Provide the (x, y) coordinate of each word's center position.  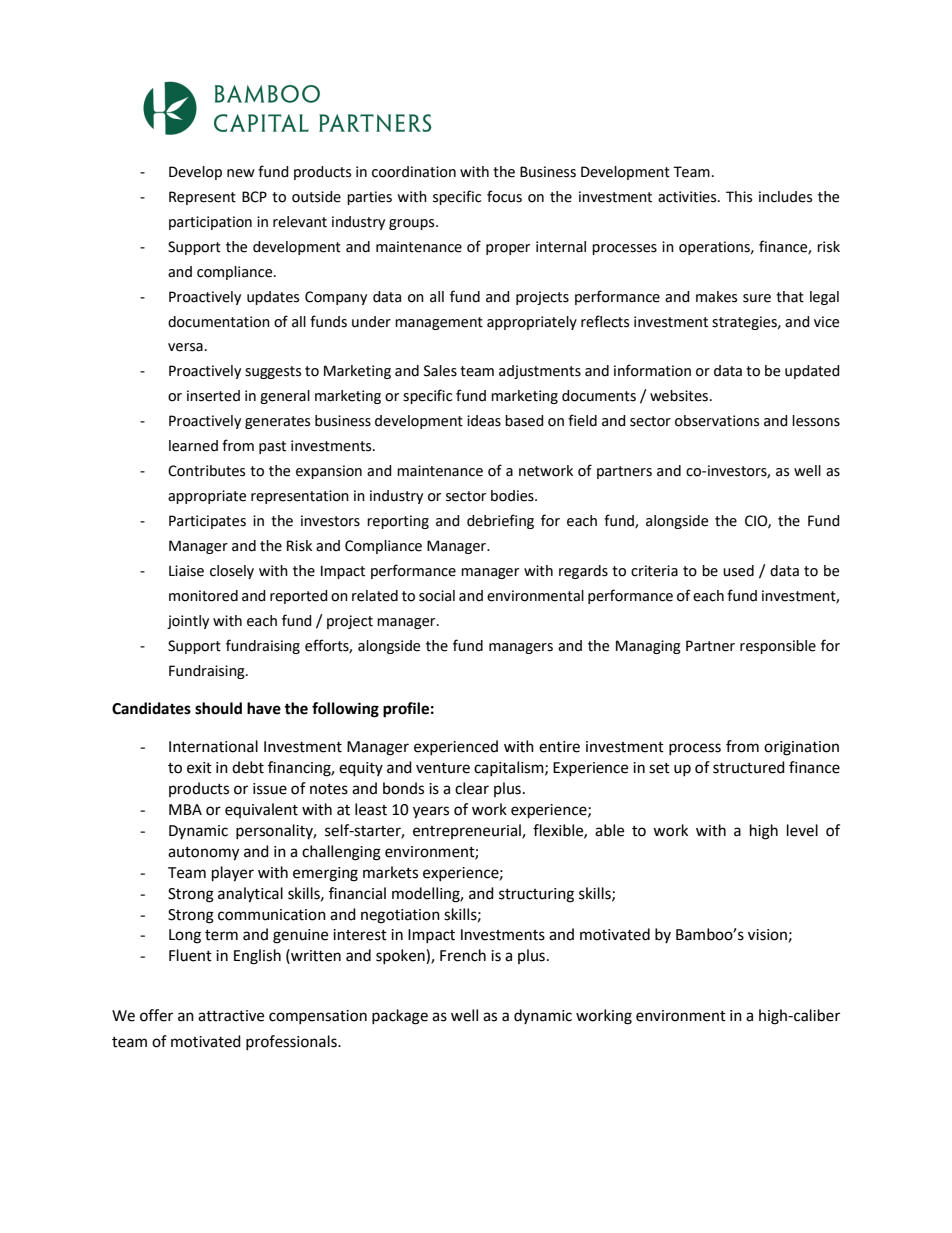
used (738, 571)
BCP (254, 197)
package (400, 1017)
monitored (203, 596)
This (739, 197)
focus (504, 196)
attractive (231, 1016)
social (437, 596)
